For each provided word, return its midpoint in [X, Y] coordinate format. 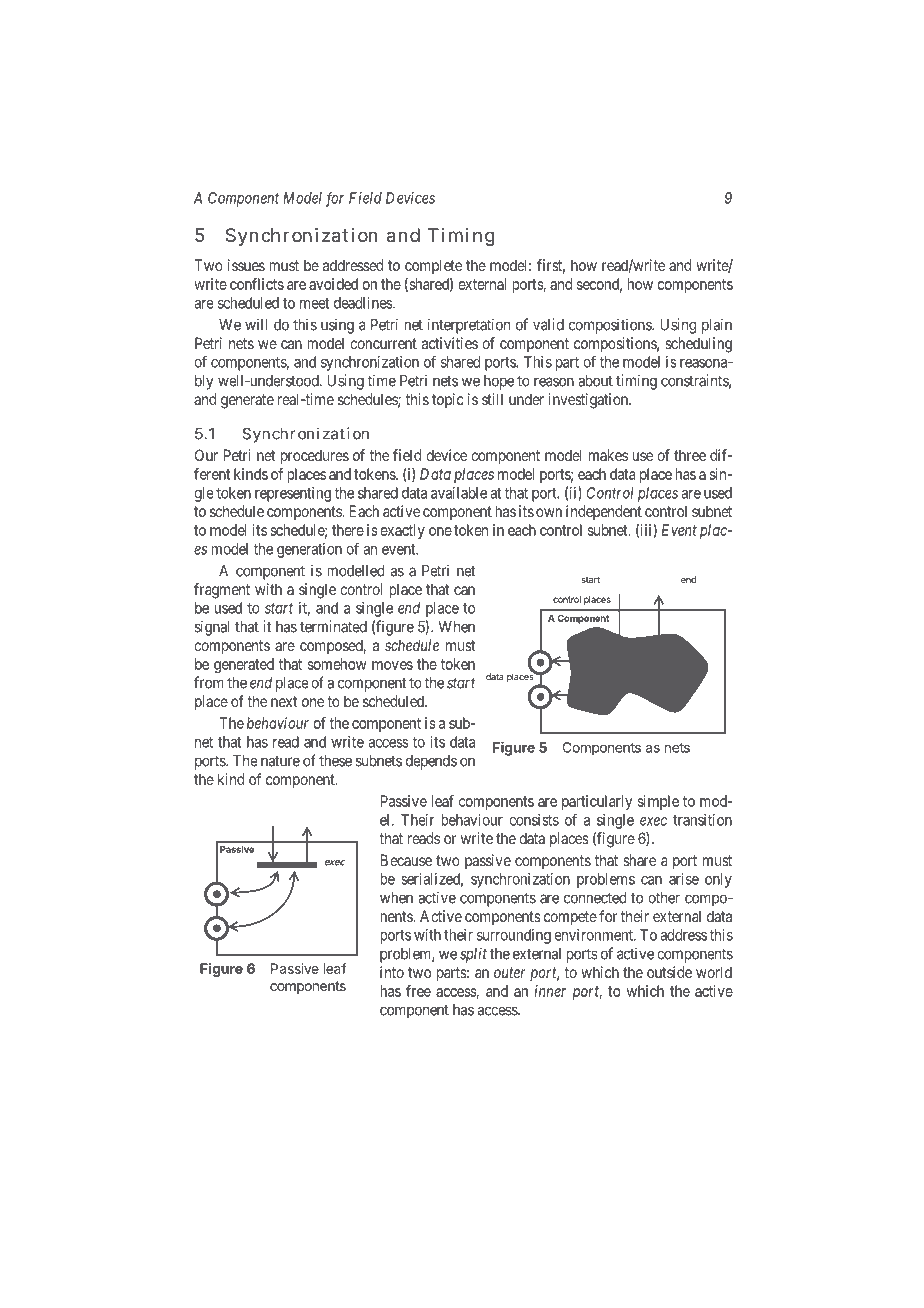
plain [717, 326]
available [459, 493]
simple [658, 802]
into [392, 972]
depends [431, 762]
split [473, 955]
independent [604, 512]
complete [433, 266]
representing [293, 494]
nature [280, 761]
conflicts [257, 284]
